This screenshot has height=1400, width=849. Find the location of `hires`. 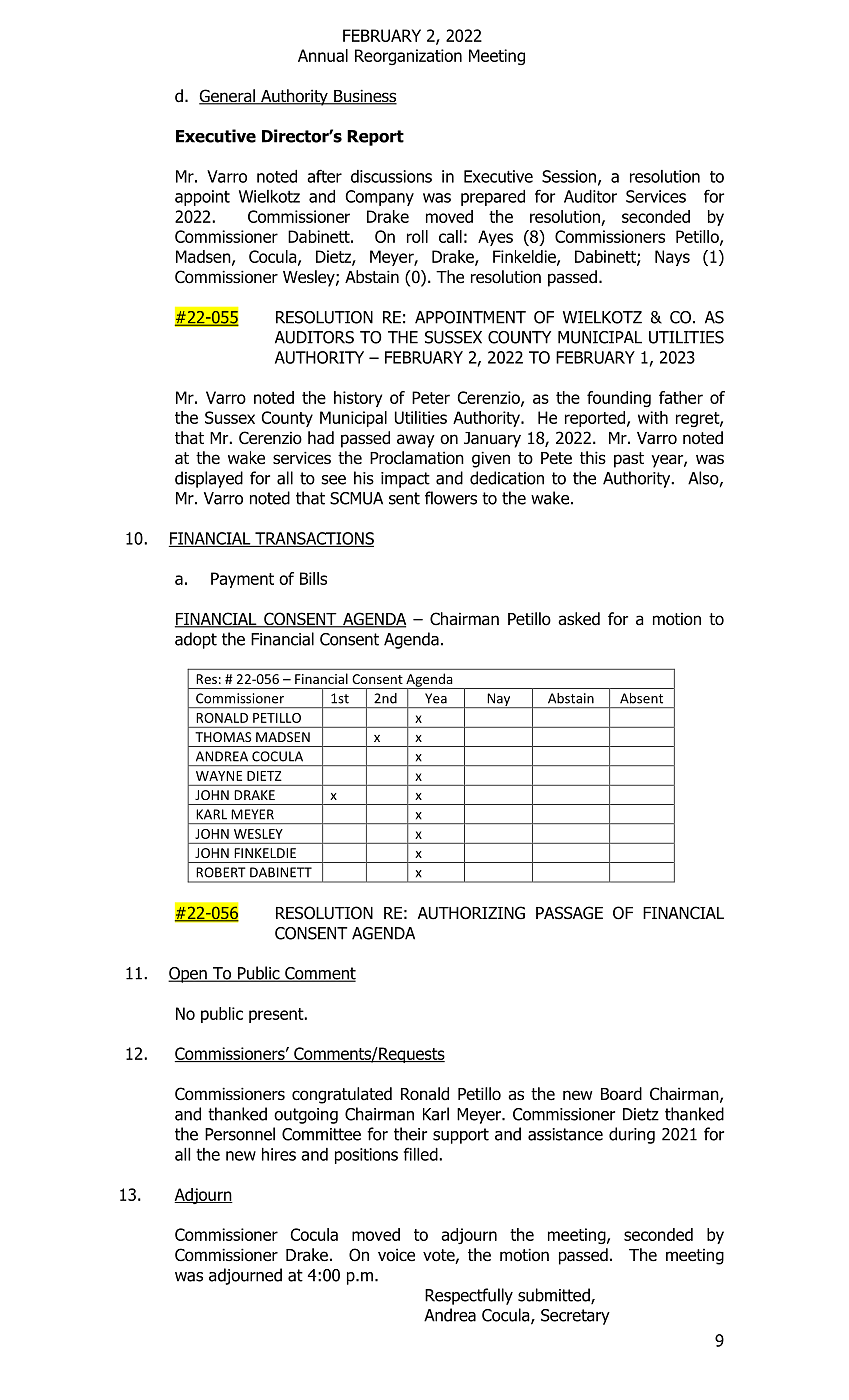

hires is located at coordinates (279, 1154).
